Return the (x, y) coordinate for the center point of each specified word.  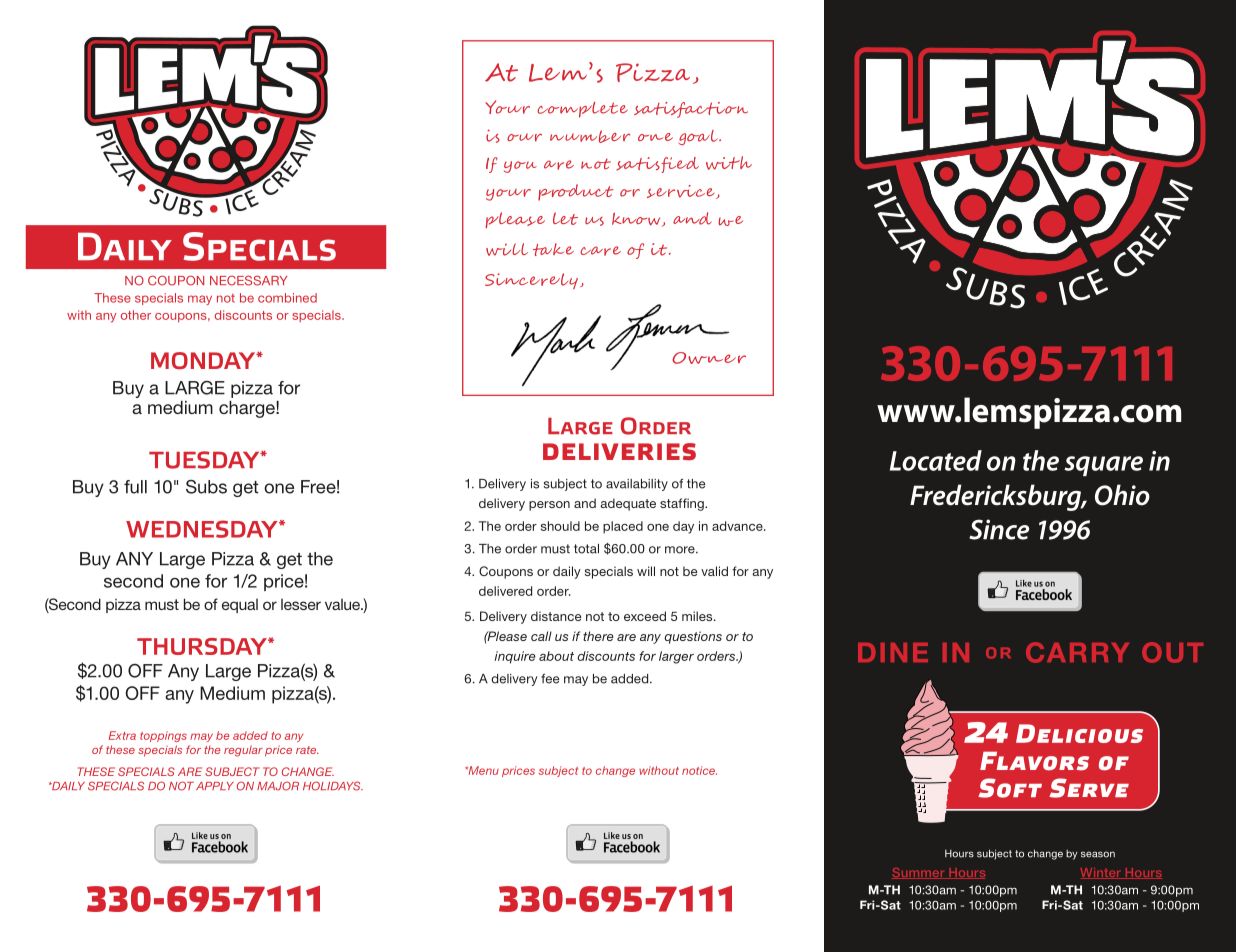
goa (694, 139)
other (136, 315)
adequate (628, 504)
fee (550, 679)
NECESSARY (249, 280)
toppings (163, 736)
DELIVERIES (619, 452)
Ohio (1122, 495)
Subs (206, 487)
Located (936, 460)
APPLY (215, 786)
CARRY (1077, 652)
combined (287, 298)
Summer (919, 873)
